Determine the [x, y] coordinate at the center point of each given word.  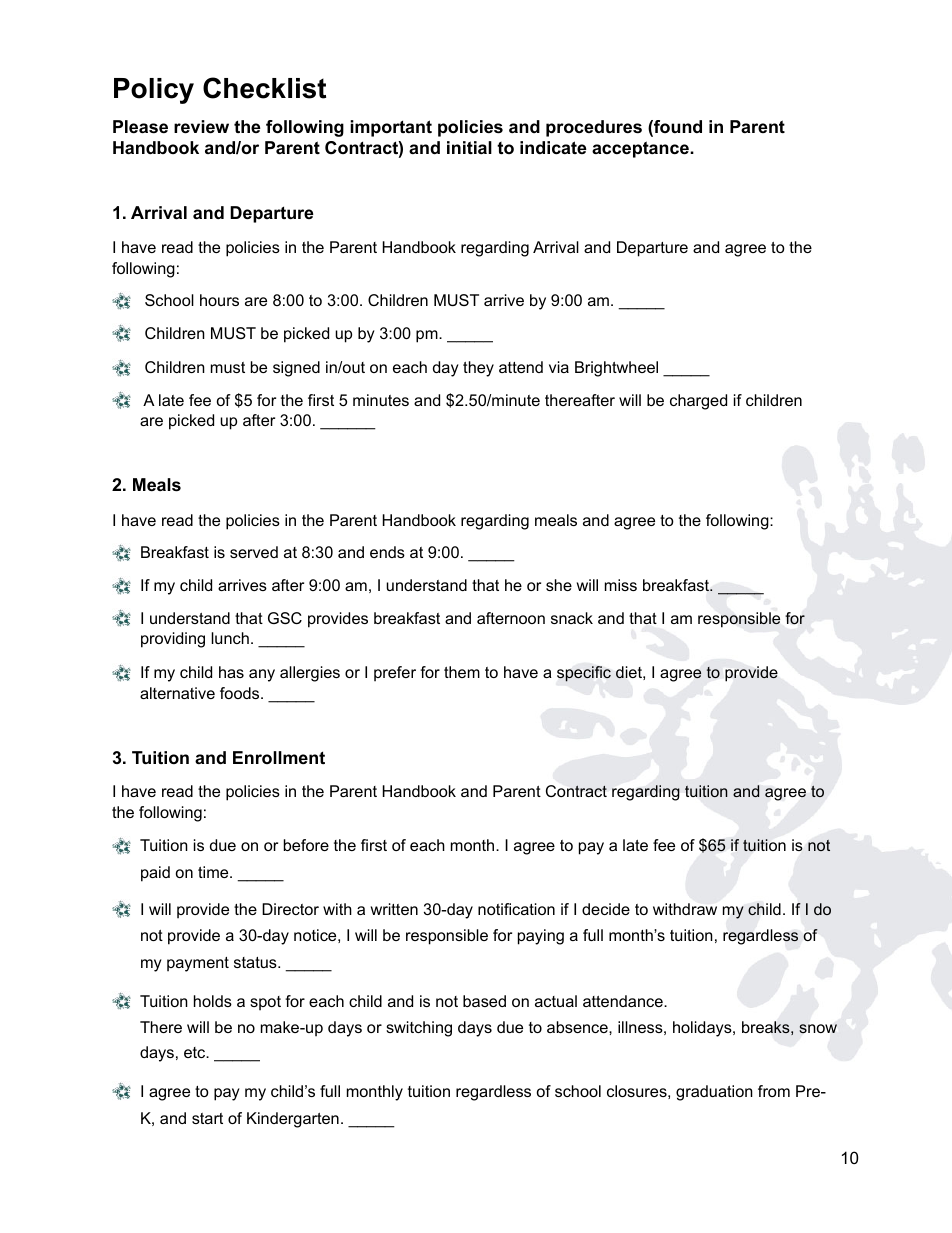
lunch [230, 638]
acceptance [641, 149]
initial [469, 147]
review [201, 127]
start [207, 1118]
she [559, 585]
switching [419, 1029]
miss [621, 585]
